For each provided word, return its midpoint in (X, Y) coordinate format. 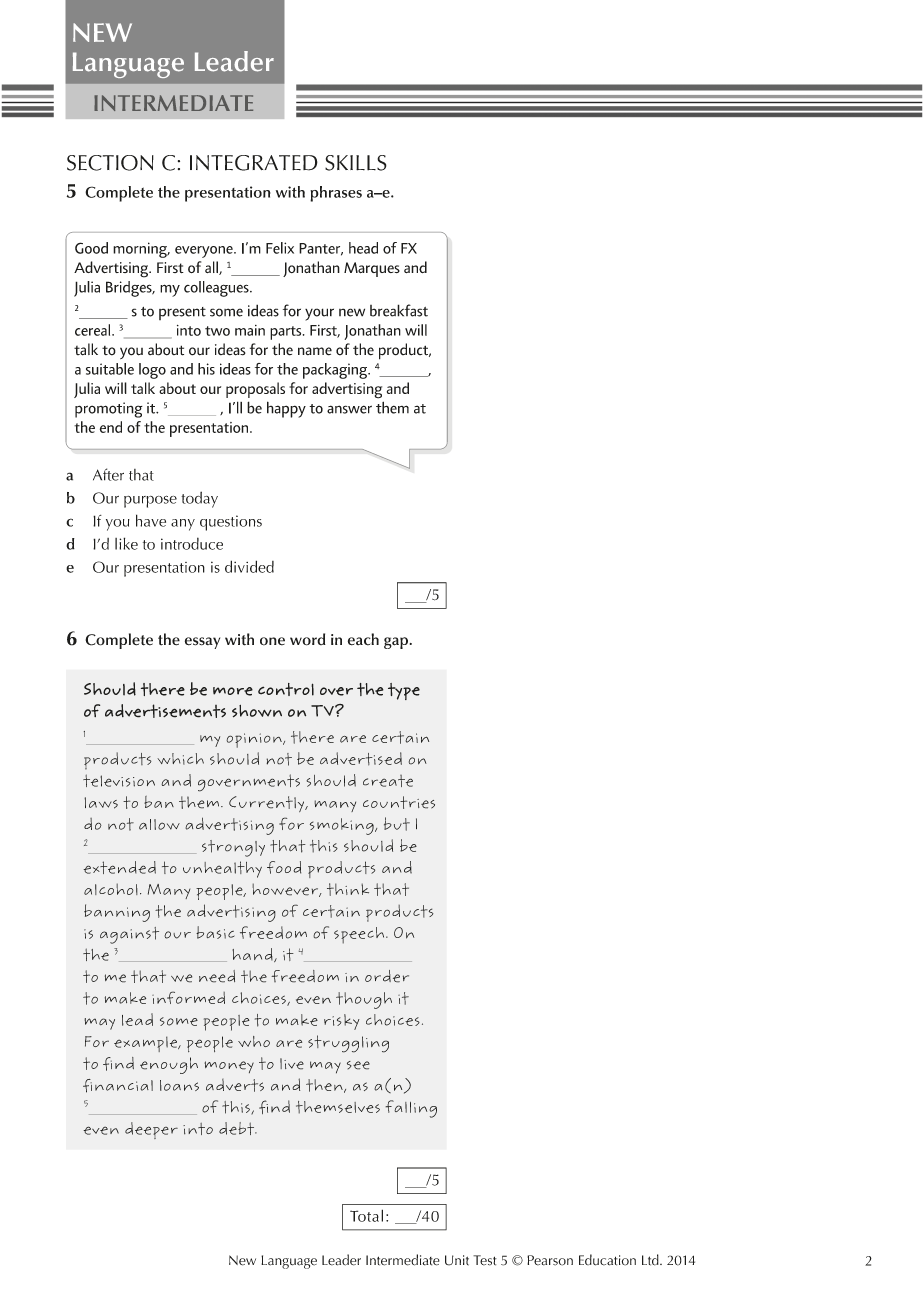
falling (411, 1109)
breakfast (399, 310)
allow (159, 824)
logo (152, 371)
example (147, 1044)
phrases (336, 194)
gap (396, 643)
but (397, 824)
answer (349, 409)
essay (202, 643)
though (364, 1000)
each (363, 639)
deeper (151, 1130)
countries (399, 802)
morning (141, 250)
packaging (336, 371)
